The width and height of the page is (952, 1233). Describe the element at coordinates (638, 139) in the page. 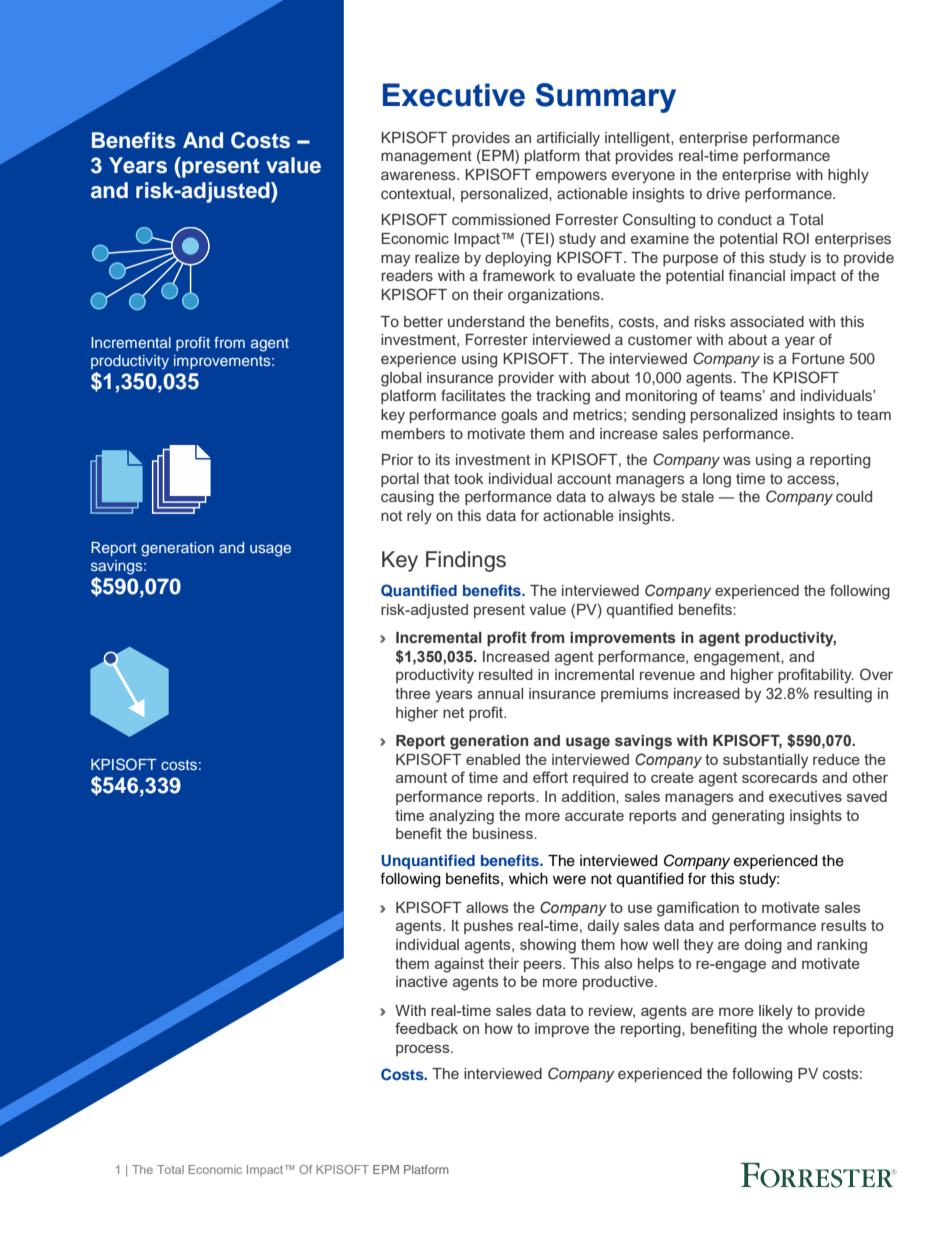

I see `intelligent` at that location.
